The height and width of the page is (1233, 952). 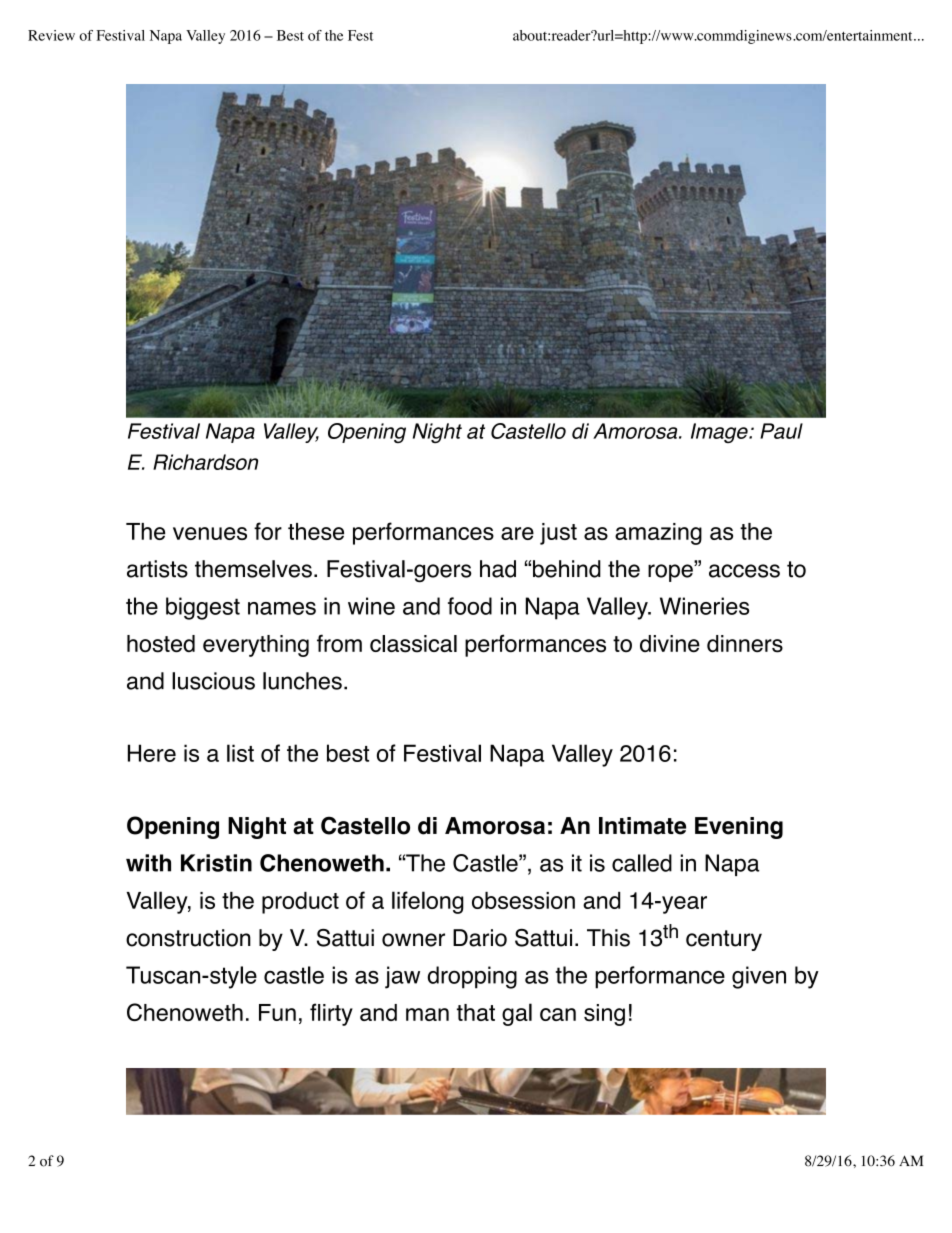 I want to click on Here, so click(x=152, y=753).
